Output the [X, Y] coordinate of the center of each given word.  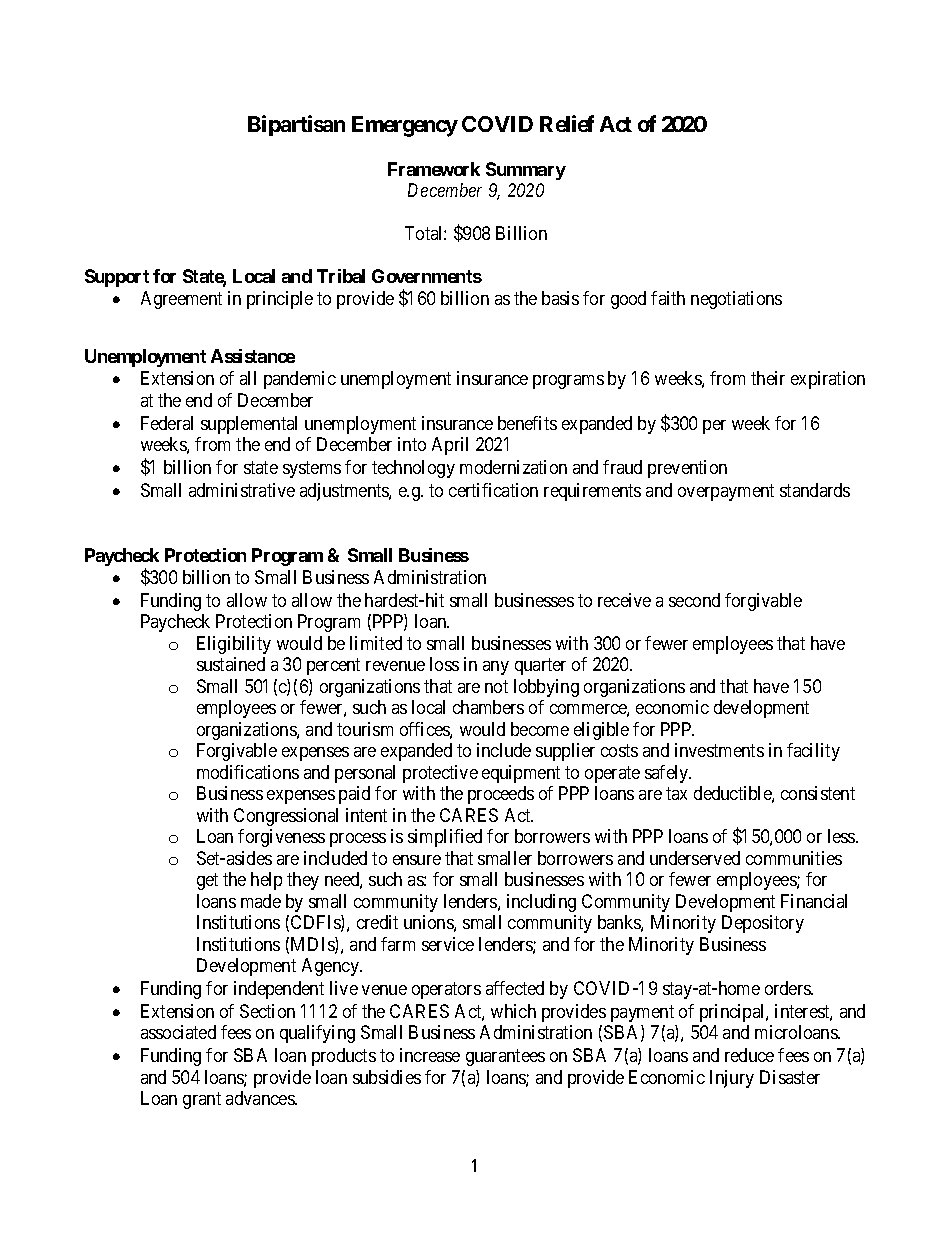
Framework [434, 169]
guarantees [505, 1057]
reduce [749, 1055]
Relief [567, 123]
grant [202, 1100]
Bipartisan [296, 125]
